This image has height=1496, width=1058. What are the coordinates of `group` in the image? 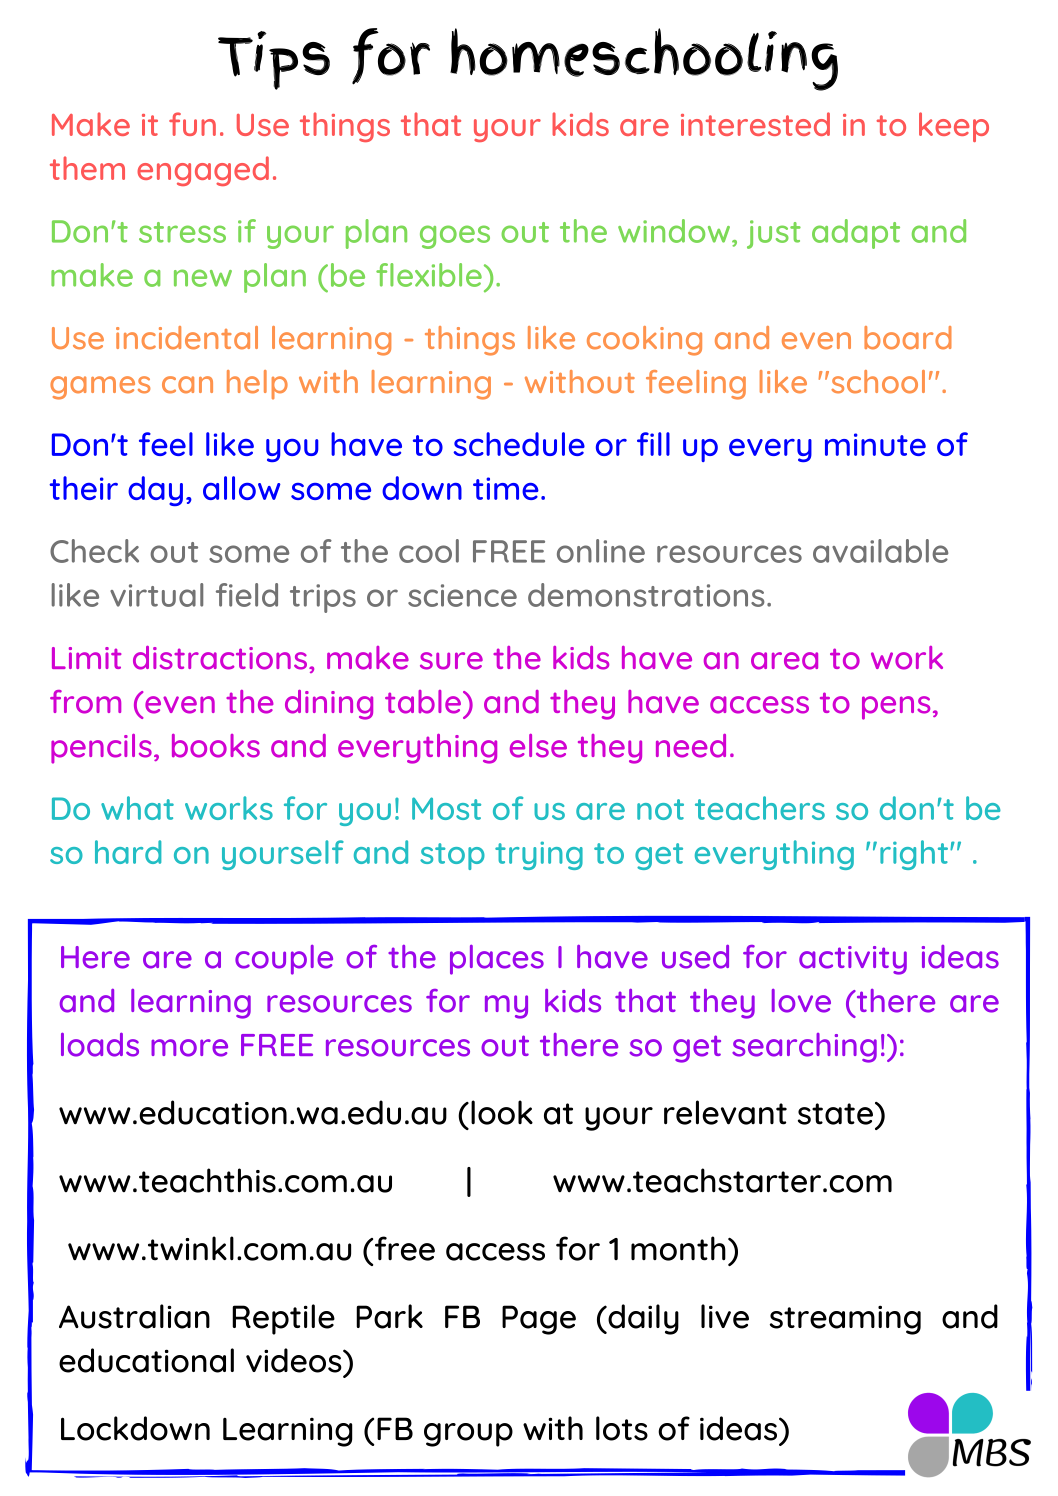 It's located at (468, 1435).
